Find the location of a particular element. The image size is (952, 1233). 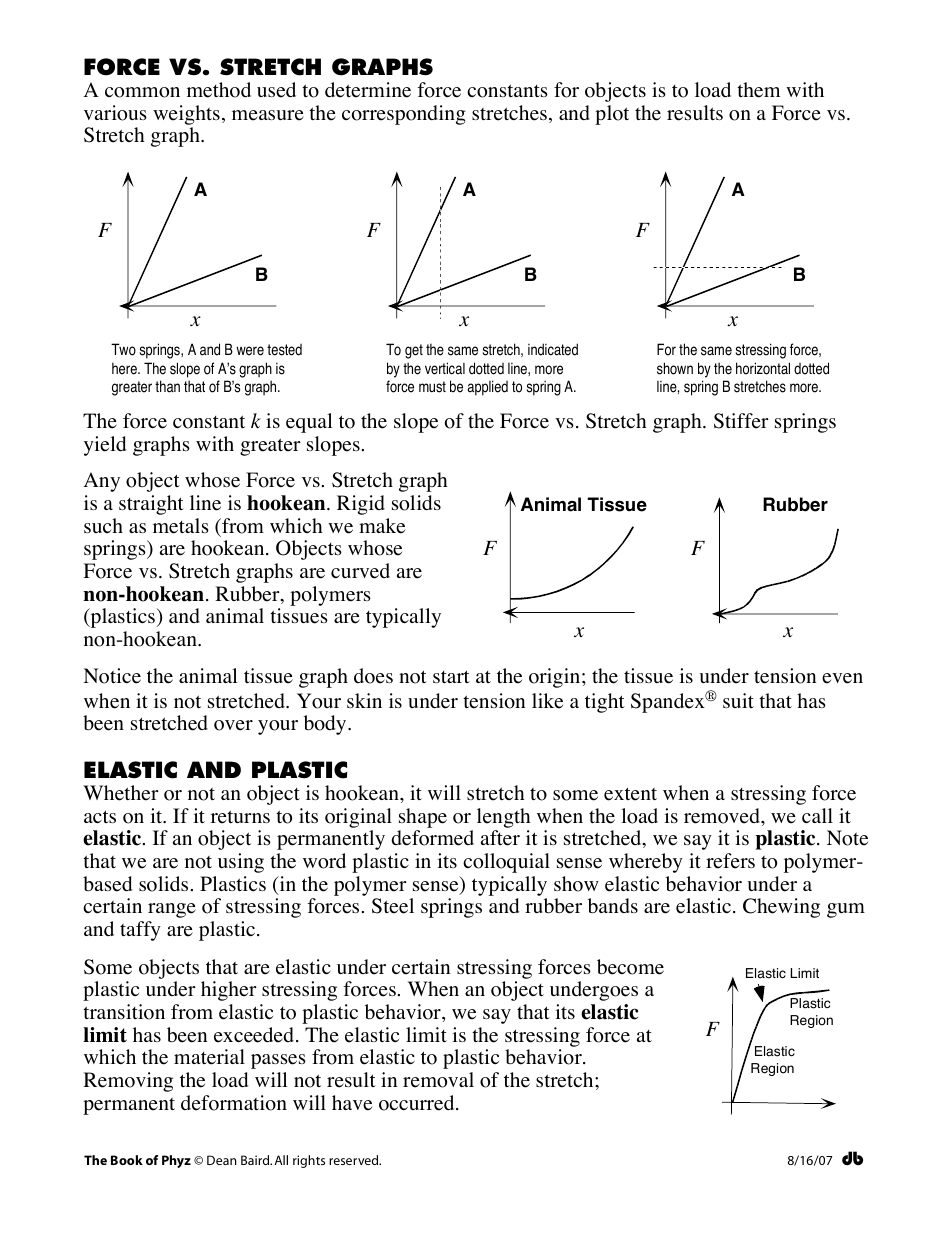

them is located at coordinates (758, 90).
